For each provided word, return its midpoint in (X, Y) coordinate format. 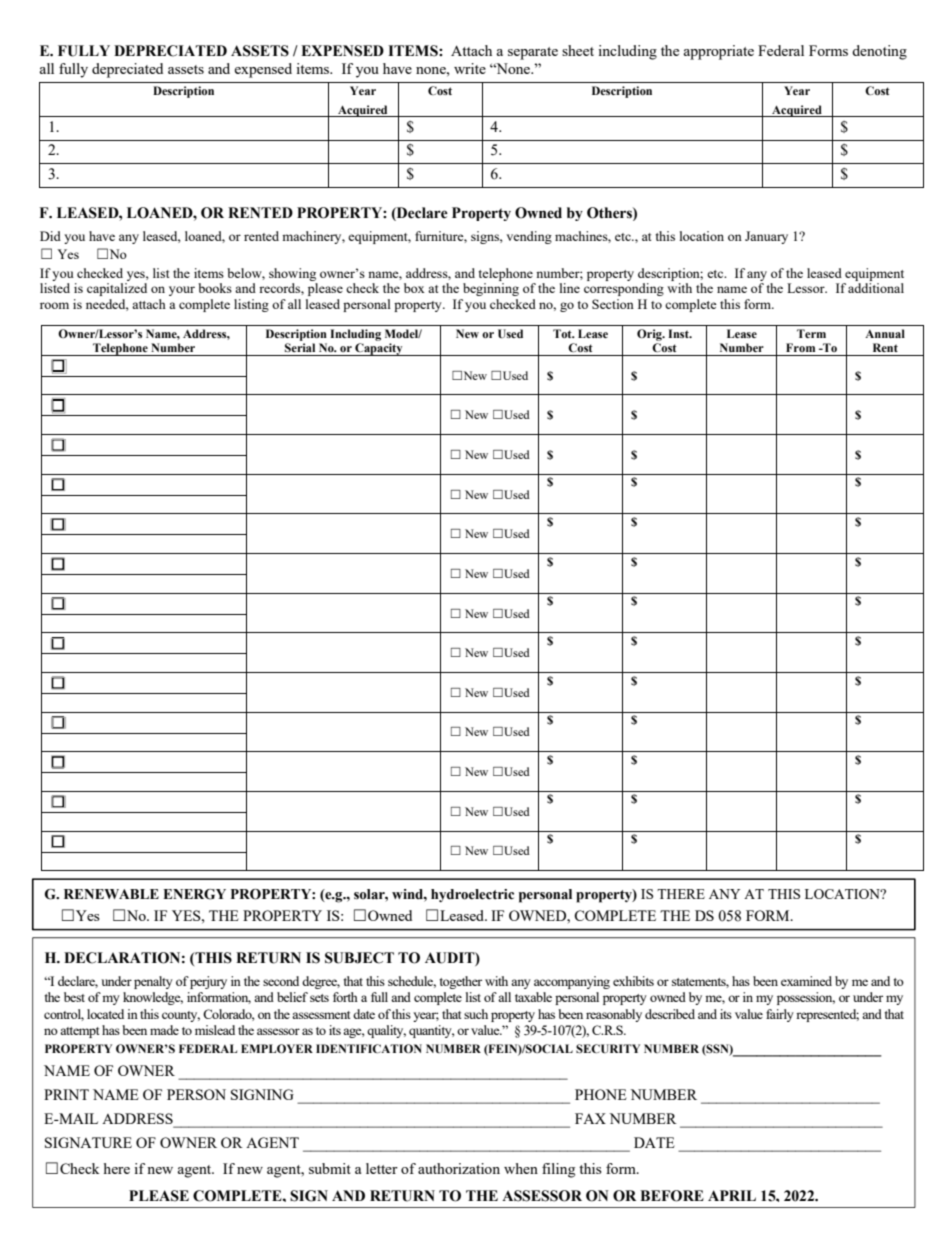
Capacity (379, 349)
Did (50, 236)
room (54, 305)
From (800, 347)
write (470, 68)
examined (806, 981)
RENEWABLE (111, 894)
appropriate (719, 52)
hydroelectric (472, 895)
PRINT (66, 1094)
